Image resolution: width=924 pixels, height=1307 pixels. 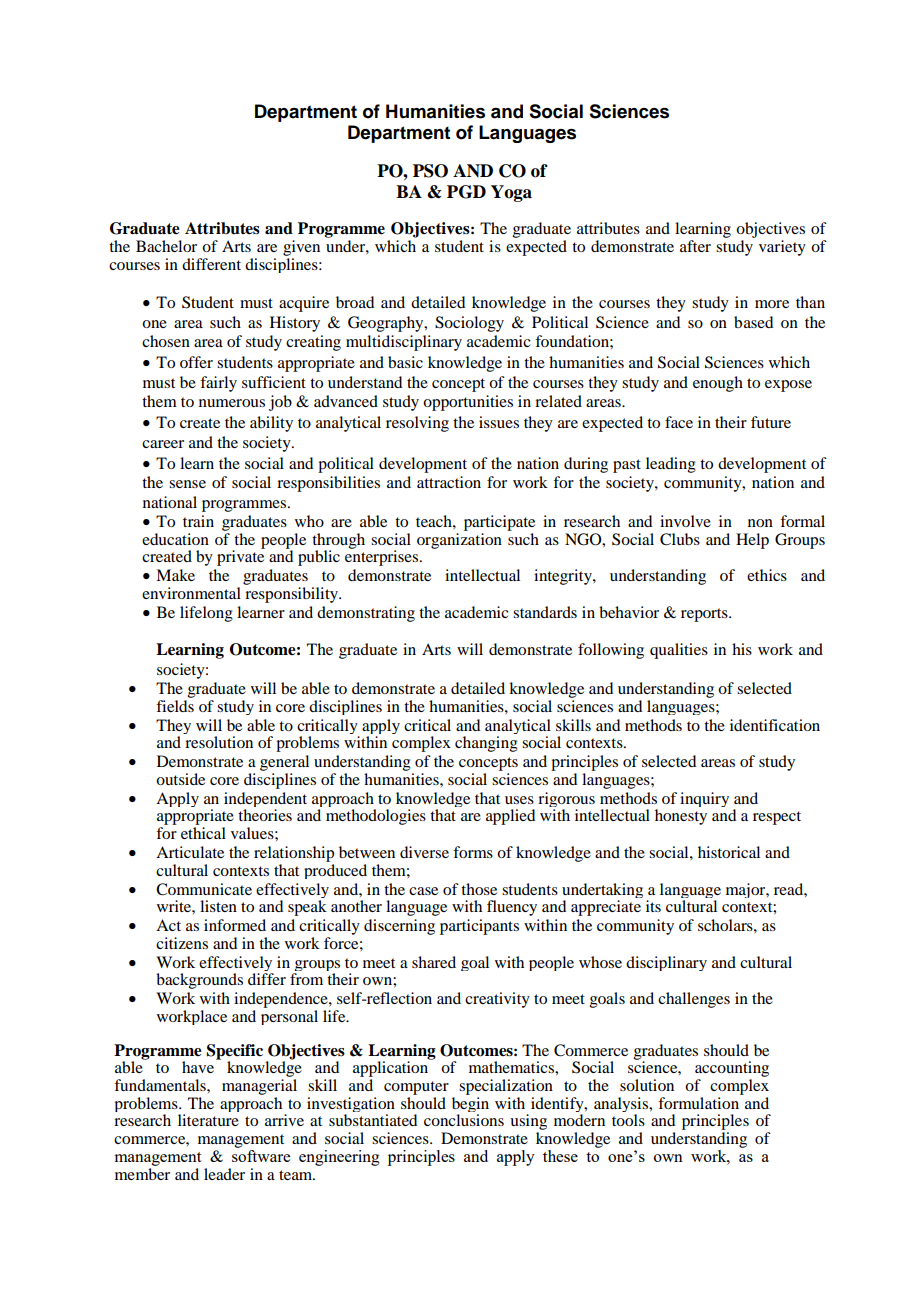 I want to click on conclusions, so click(x=464, y=1120).
